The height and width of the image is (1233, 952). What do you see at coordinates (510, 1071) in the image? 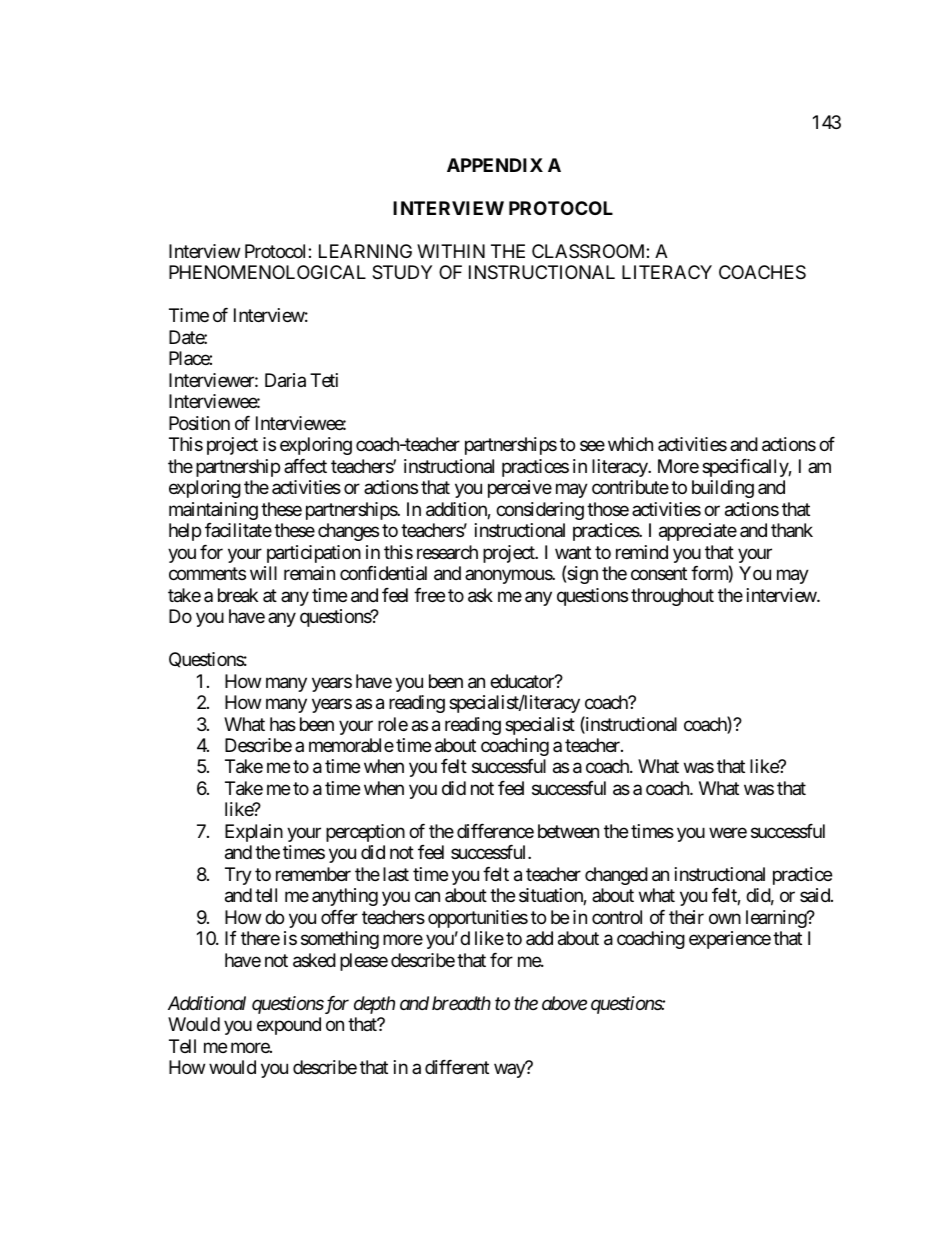
I see `way` at bounding box center [510, 1071].
